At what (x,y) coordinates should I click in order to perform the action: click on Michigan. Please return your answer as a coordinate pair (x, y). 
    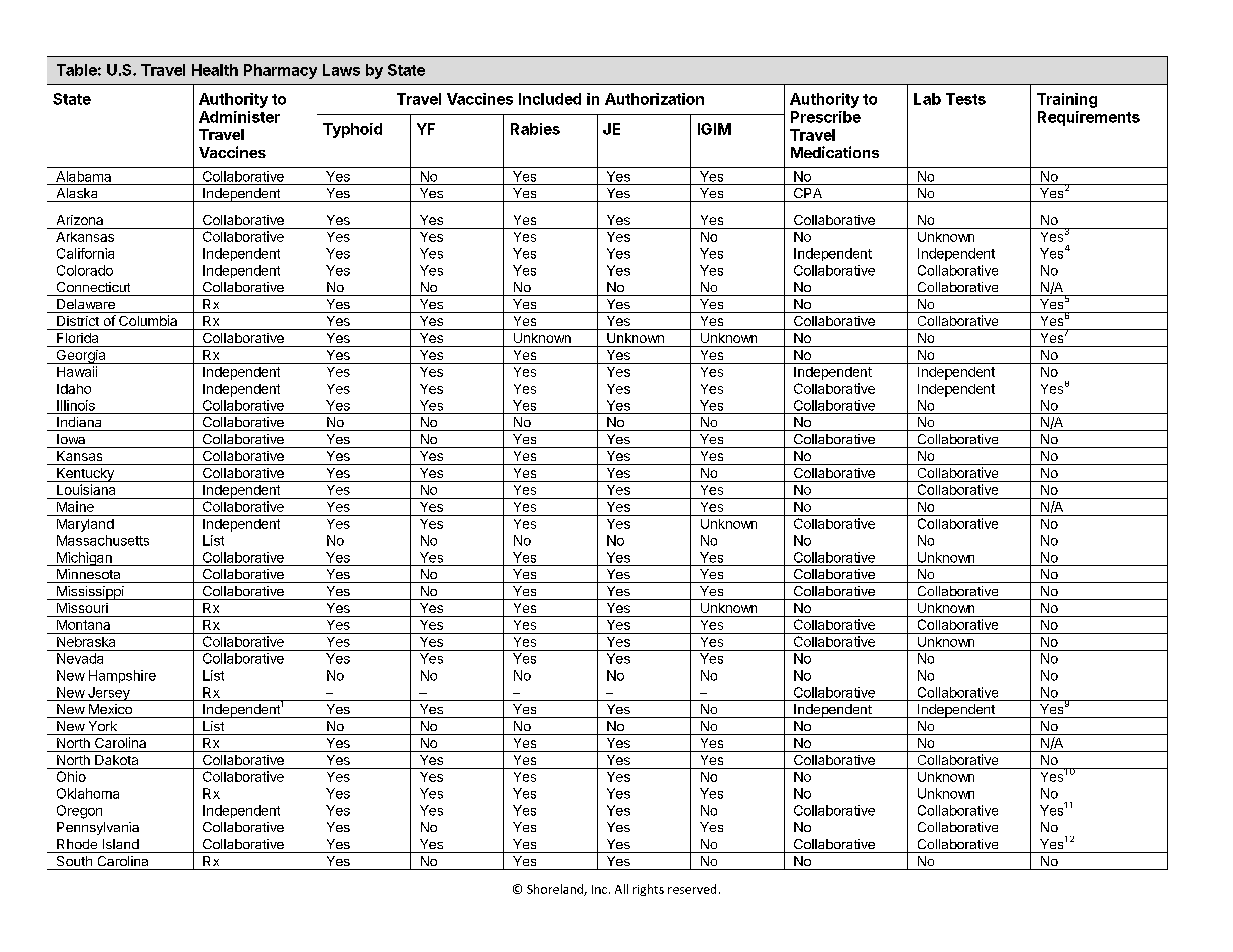
    Looking at the image, I should click on (84, 559).
